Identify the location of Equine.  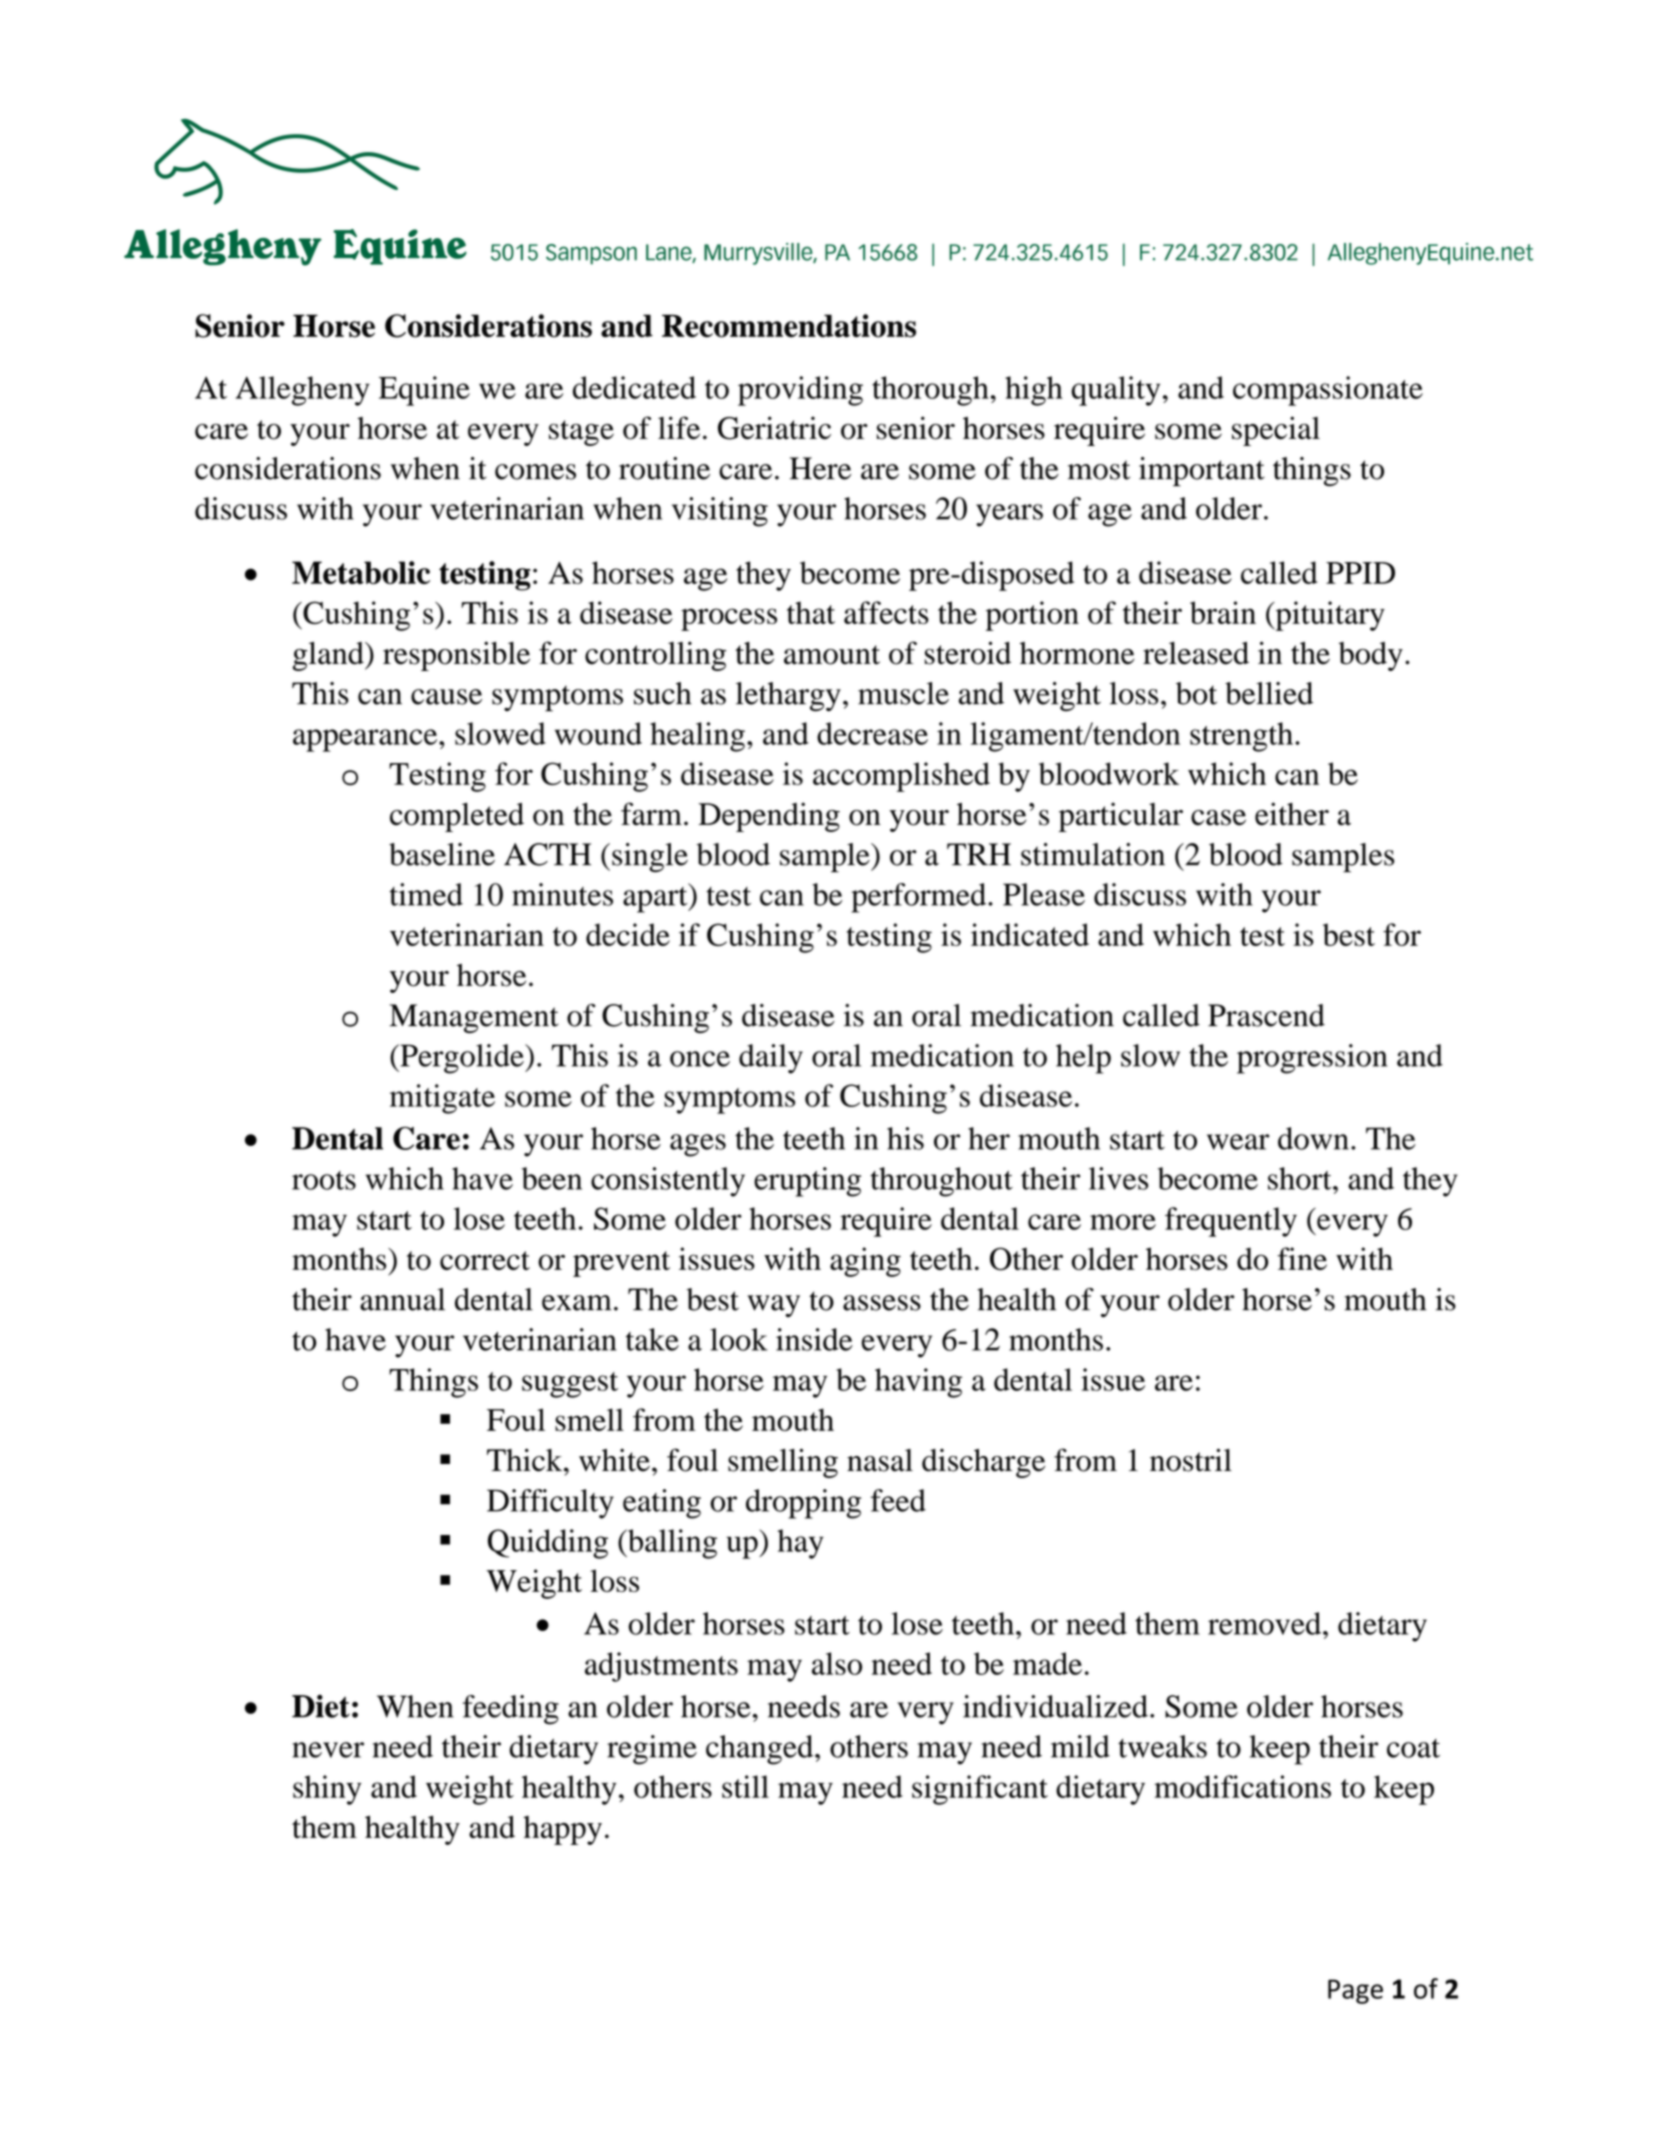
(424, 391).
